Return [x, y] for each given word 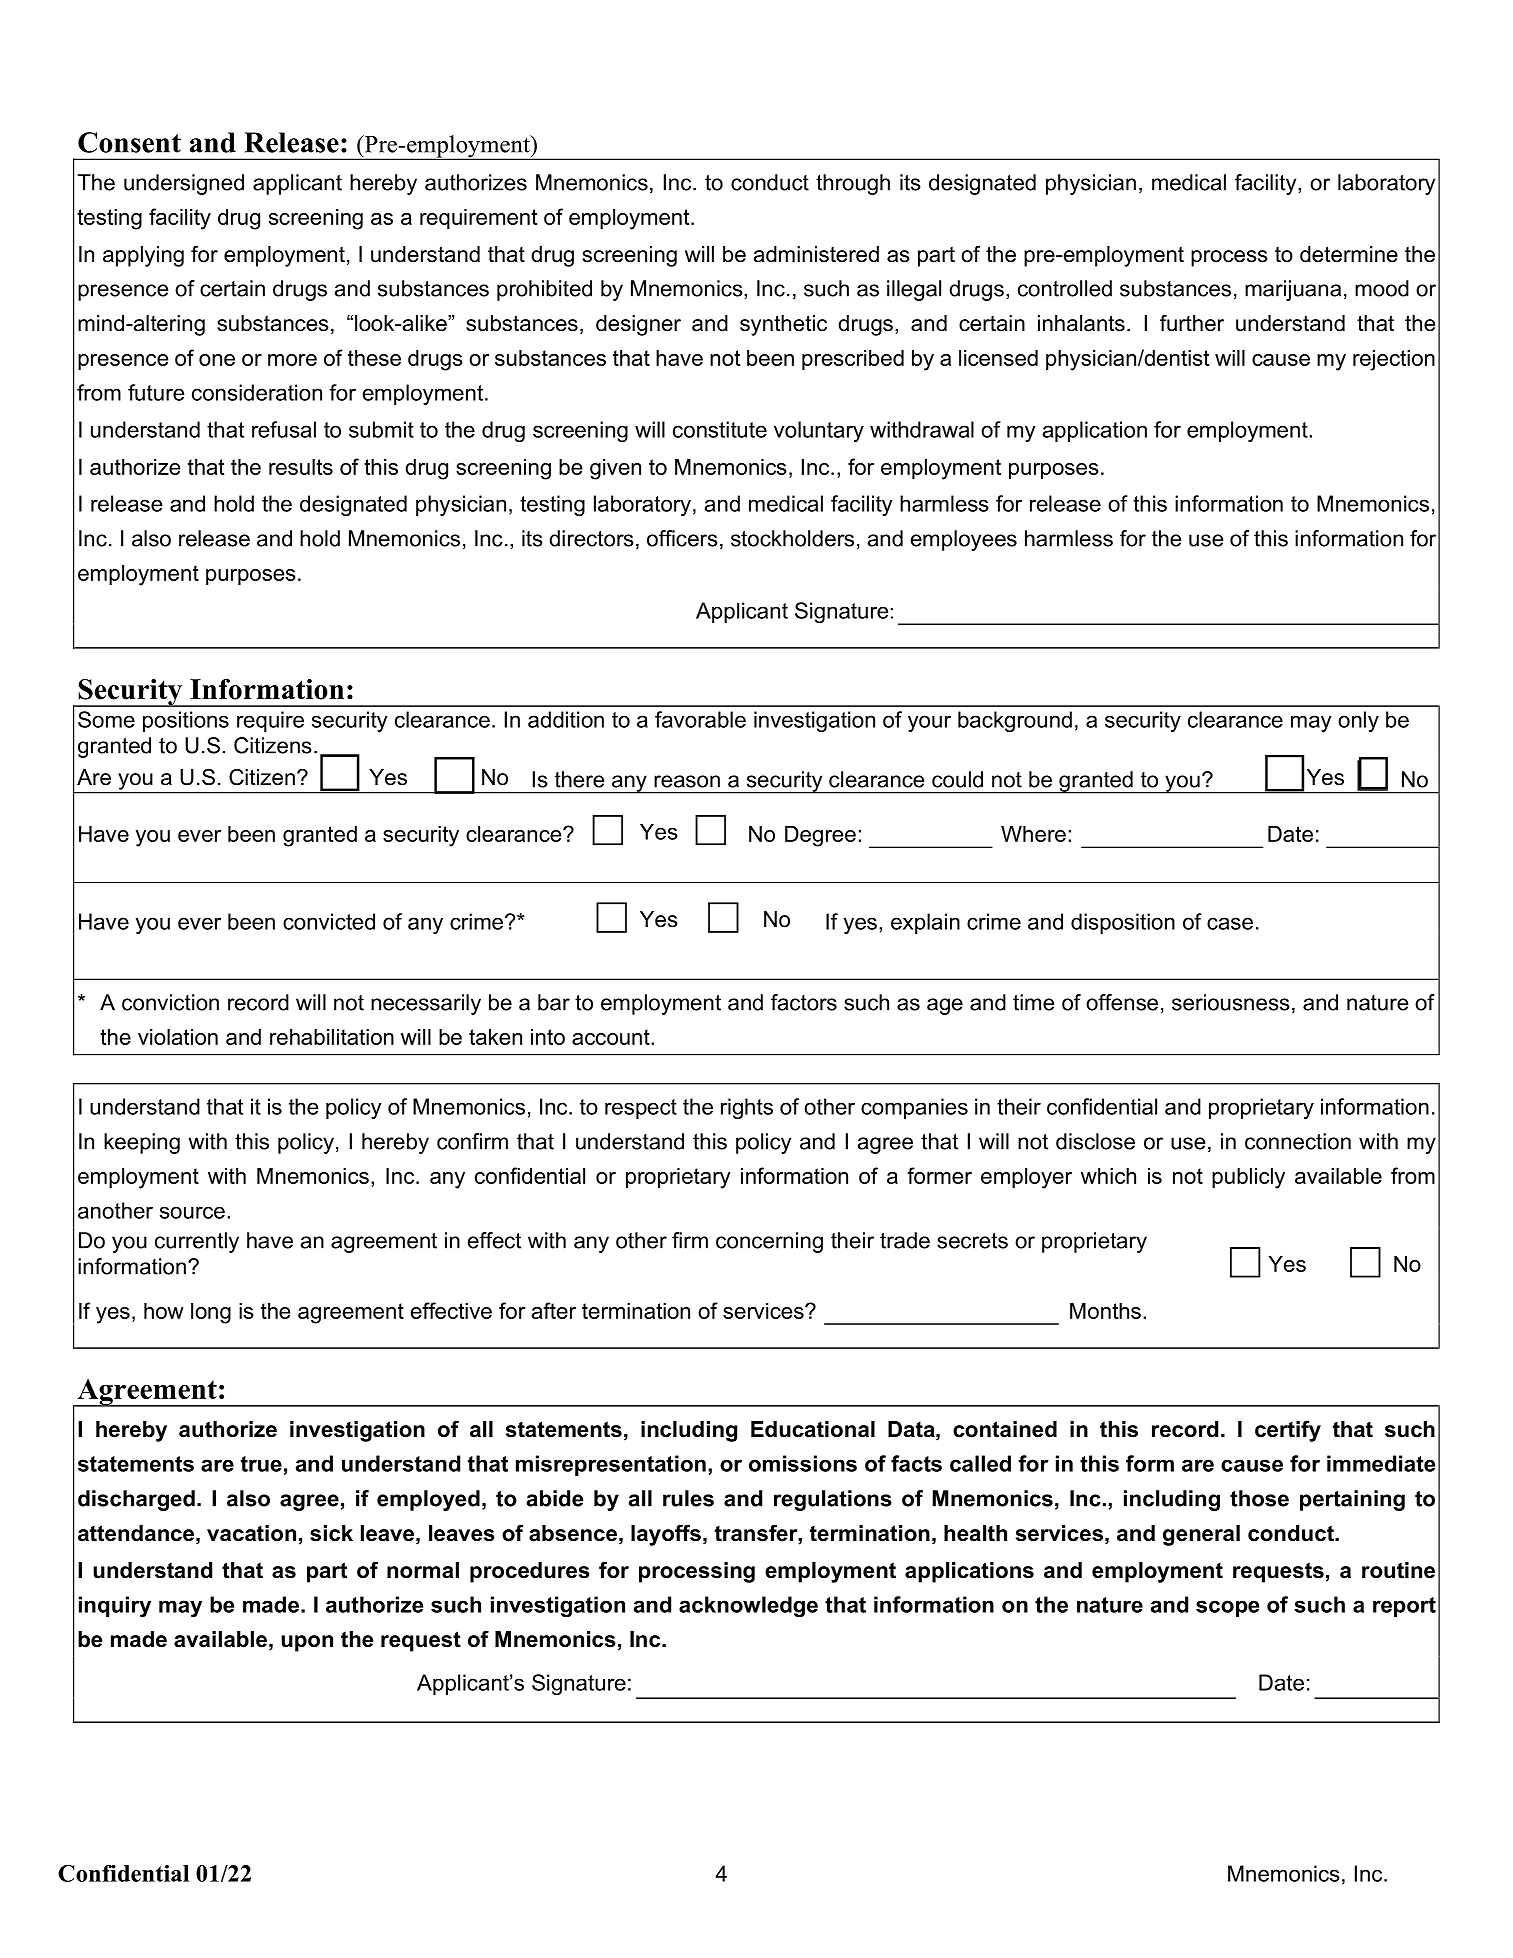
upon [307, 1643]
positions [186, 721]
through [853, 184]
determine [1349, 254]
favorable [700, 719]
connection [1298, 1141]
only [1358, 721]
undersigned [184, 184]
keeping [142, 1143]
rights [747, 1108]
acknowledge [748, 1606]
